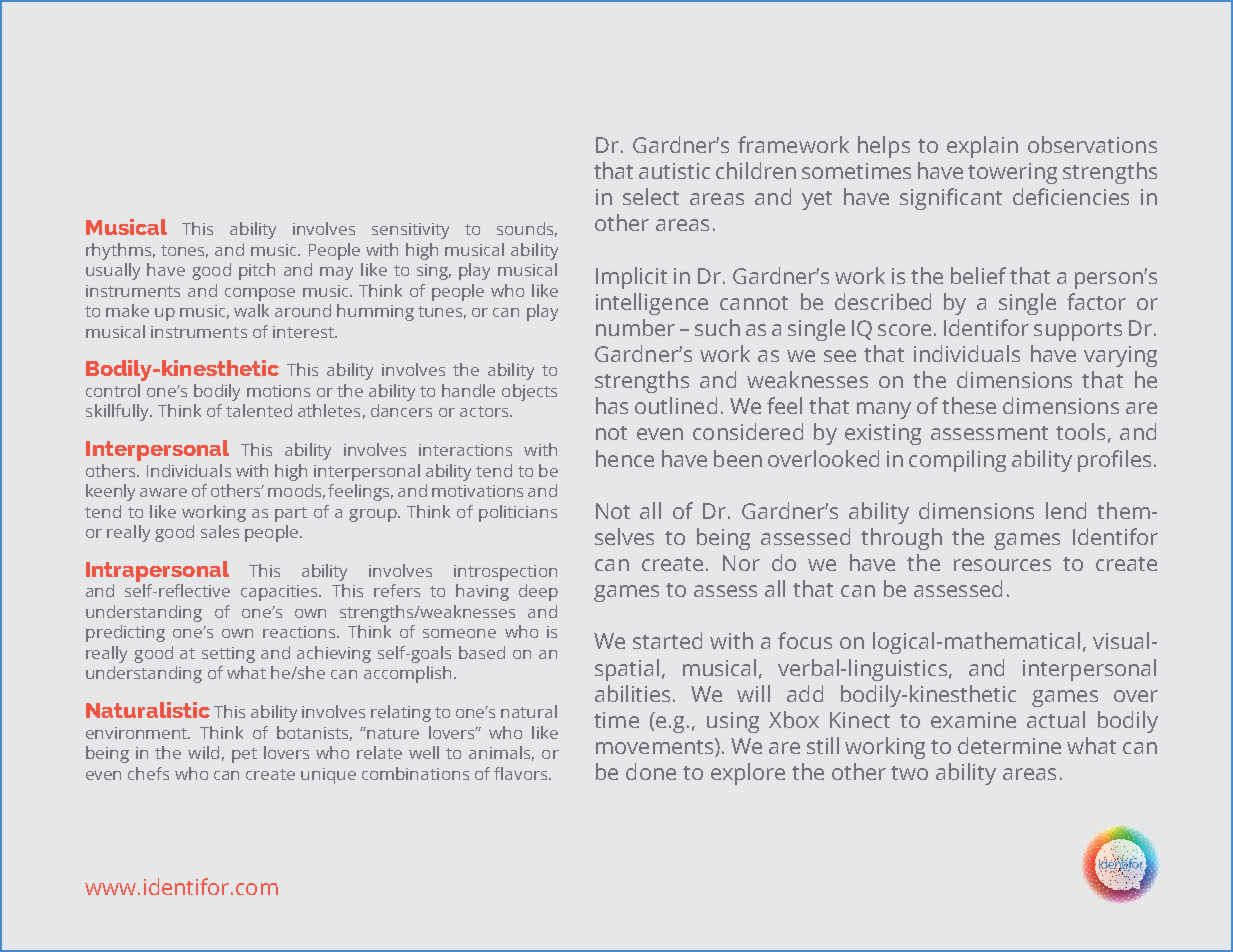 The height and width of the document is (952, 1233). What do you see at coordinates (251, 310) in the document?
I see `walk` at bounding box center [251, 310].
